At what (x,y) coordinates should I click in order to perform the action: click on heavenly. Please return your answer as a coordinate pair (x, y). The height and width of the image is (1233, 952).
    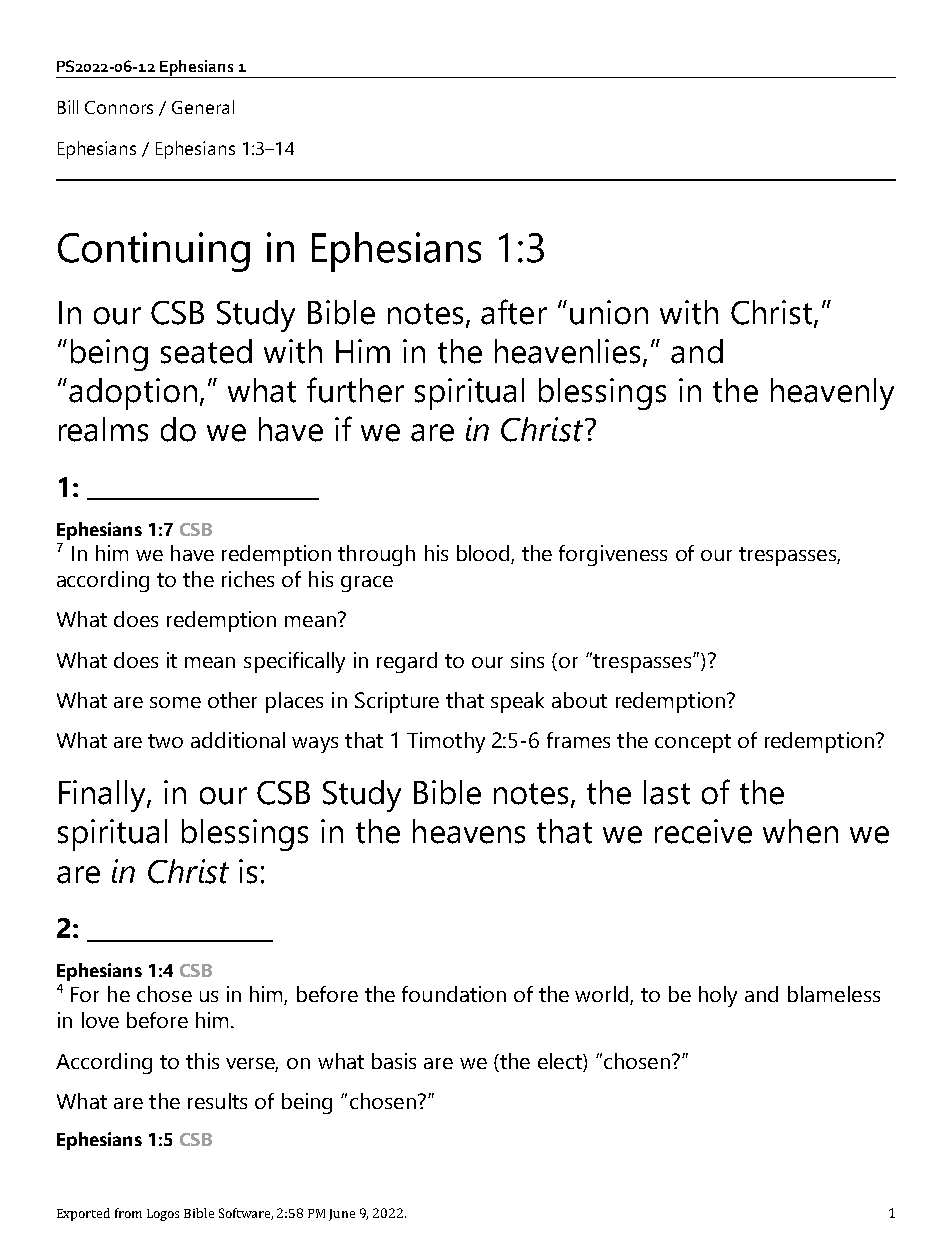
    Looking at the image, I should click on (832, 394).
